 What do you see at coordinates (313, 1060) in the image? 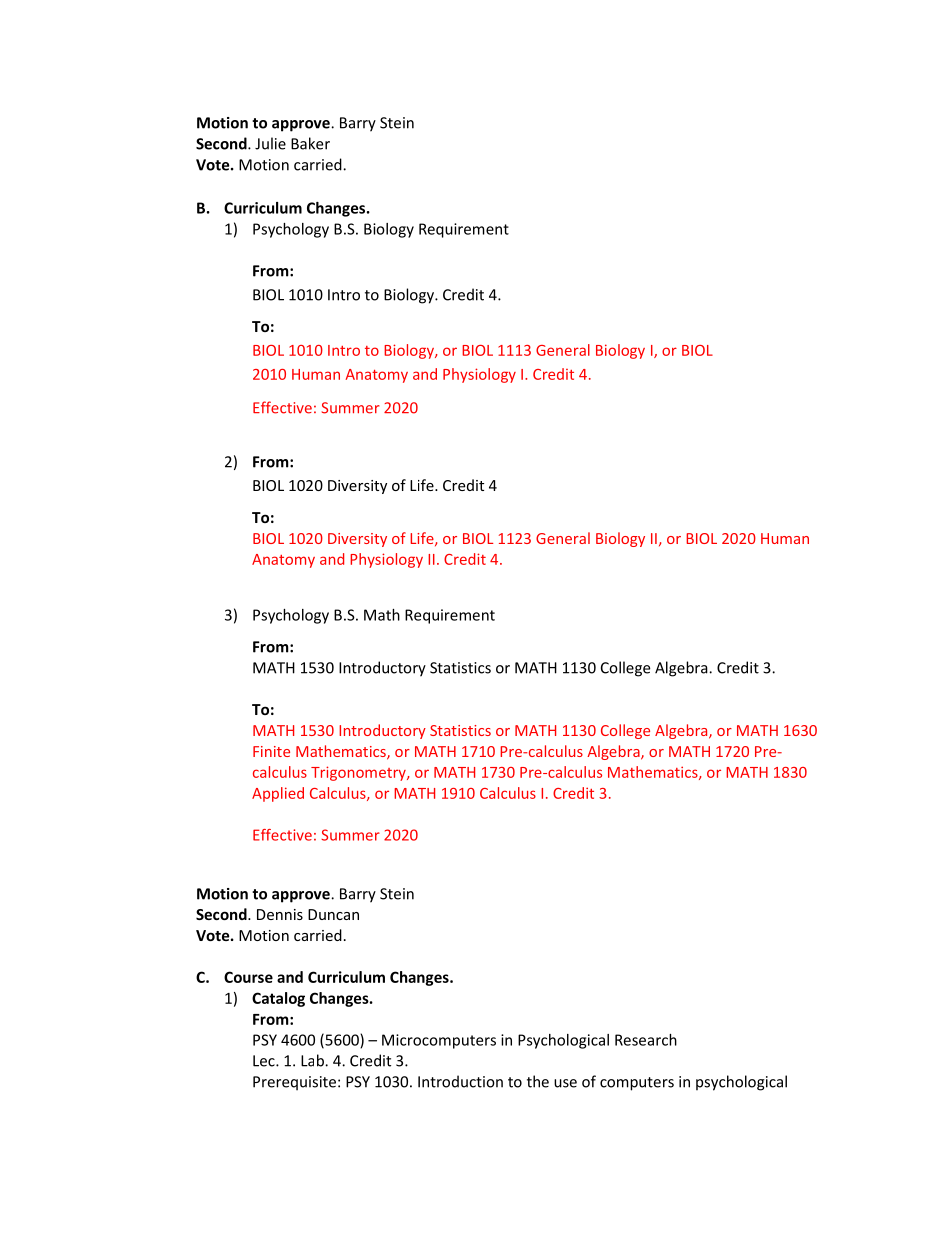
I see `Lab` at bounding box center [313, 1060].
